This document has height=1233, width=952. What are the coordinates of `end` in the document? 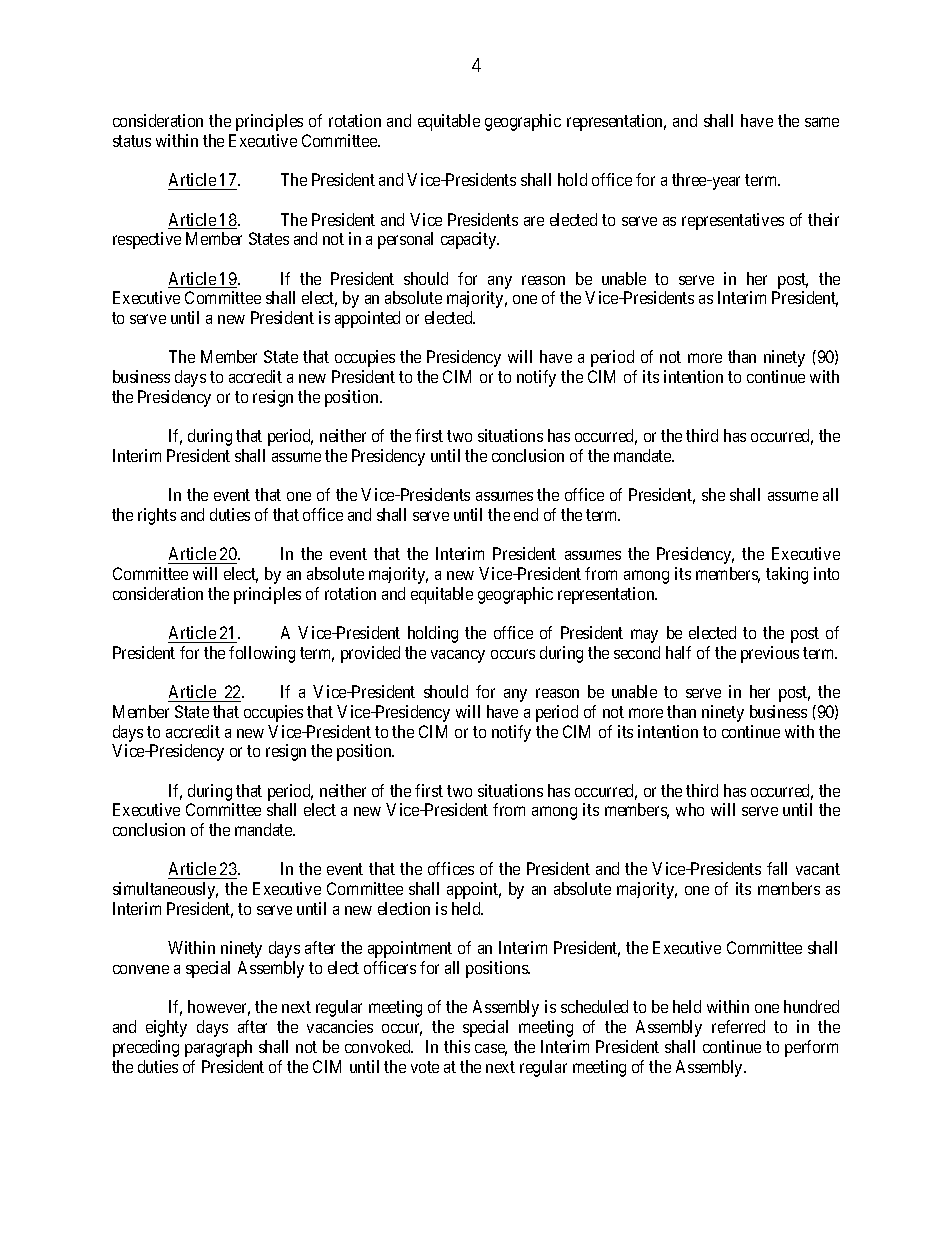 It's located at (526, 514).
